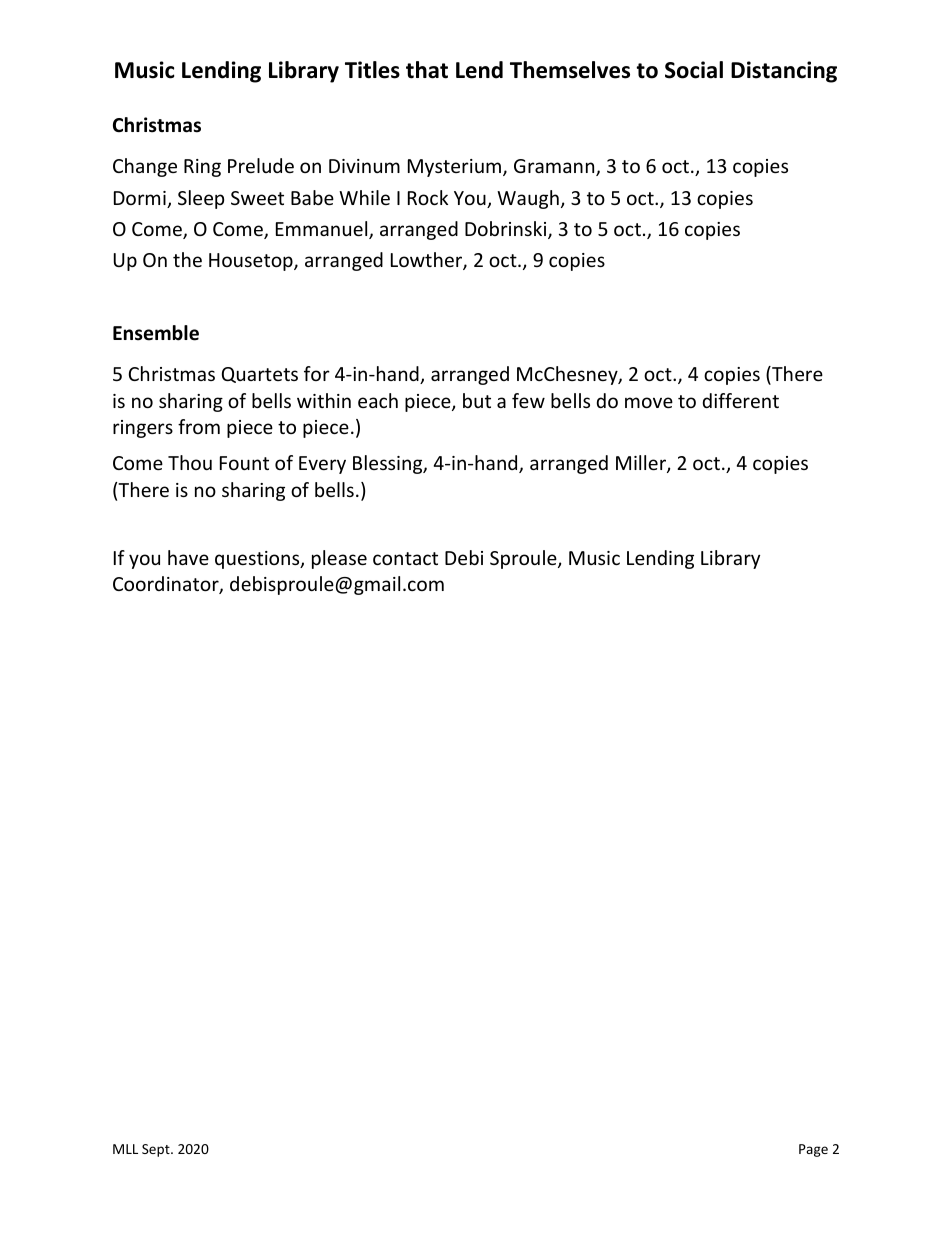 This page has width=952, height=1233. I want to click on Page, so click(813, 1150).
